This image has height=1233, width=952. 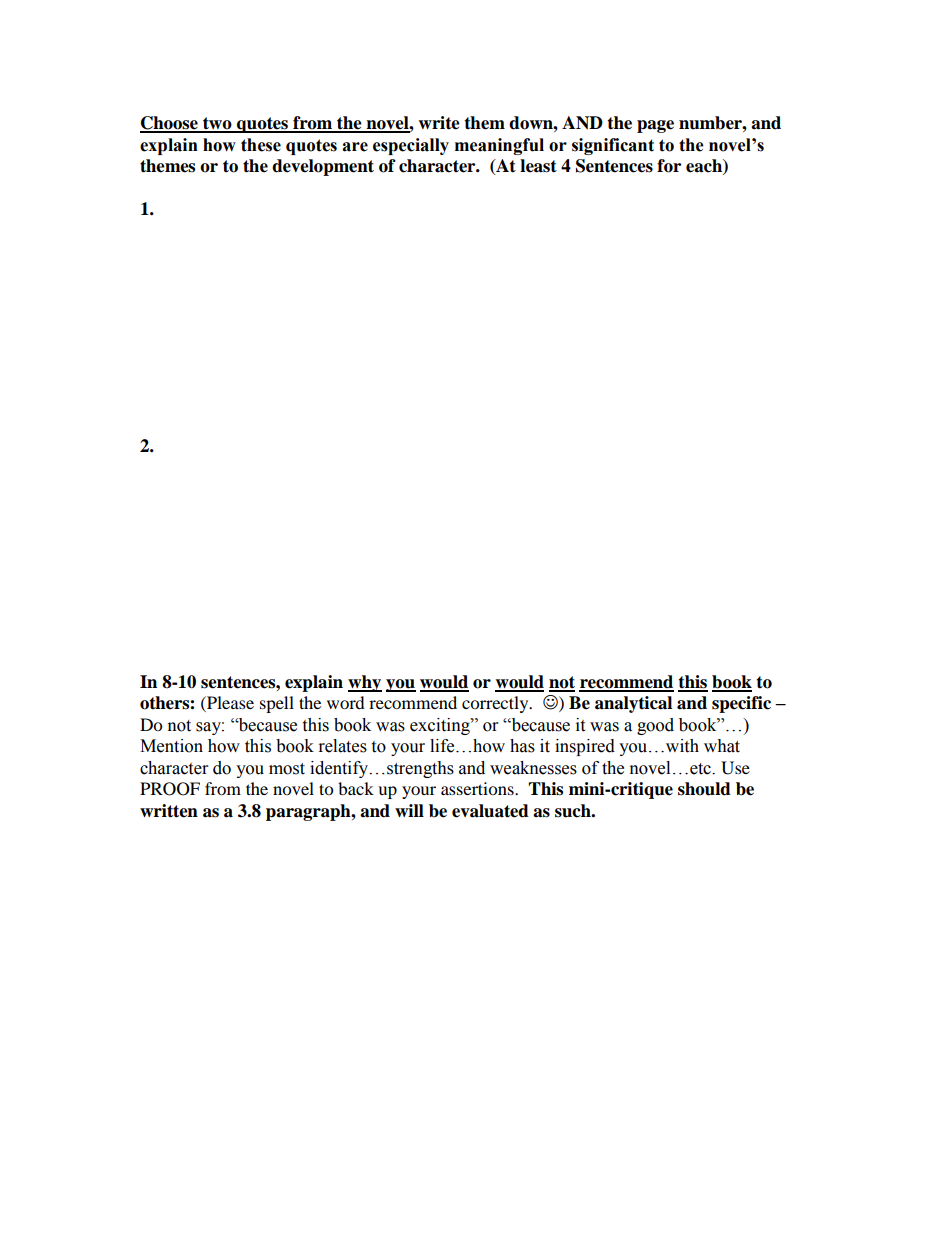 What do you see at coordinates (365, 683) in the image?
I see `why` at bounding box center [365, 683].
